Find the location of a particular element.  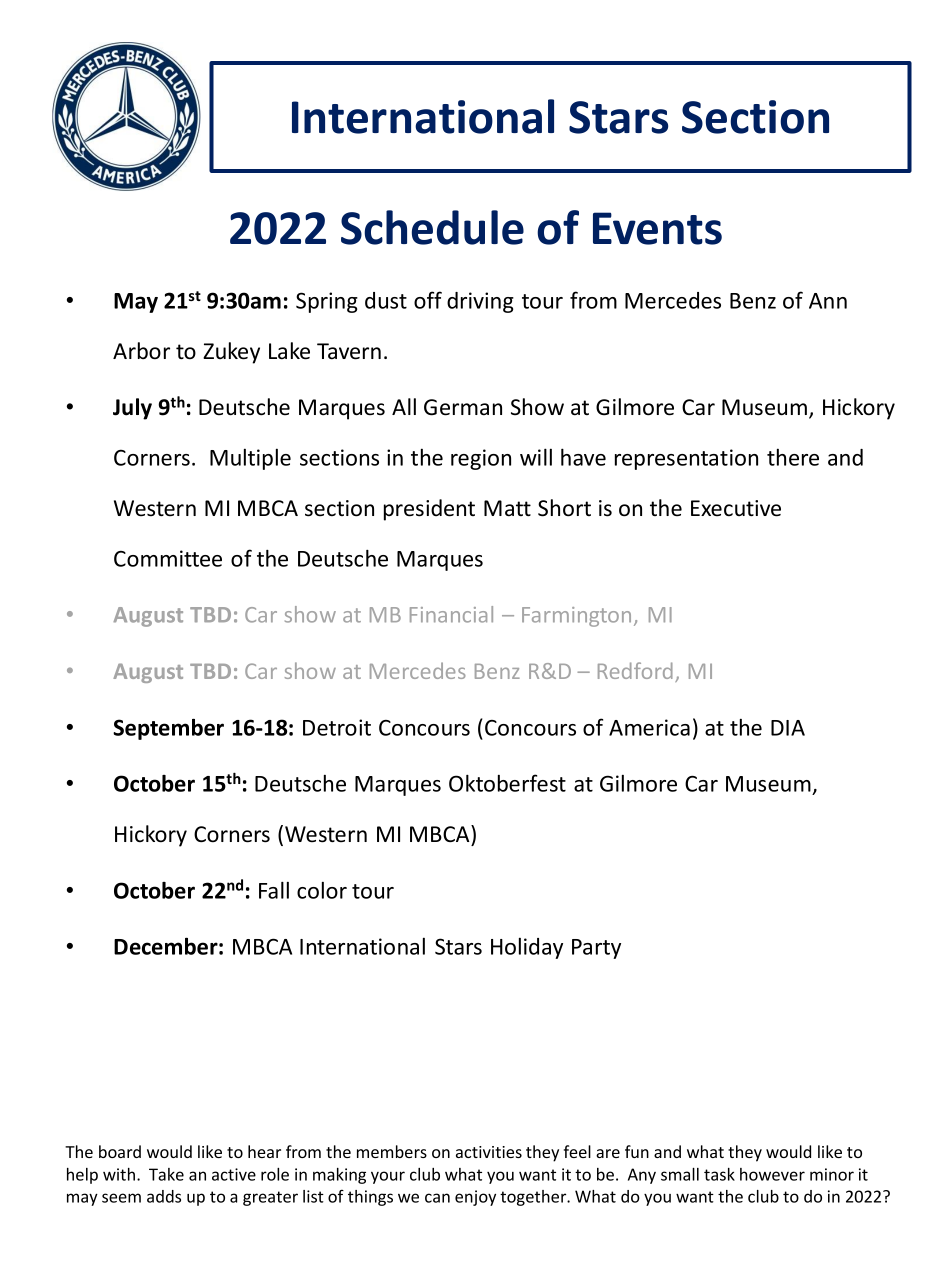

September is located at coordinates (168, 729).
